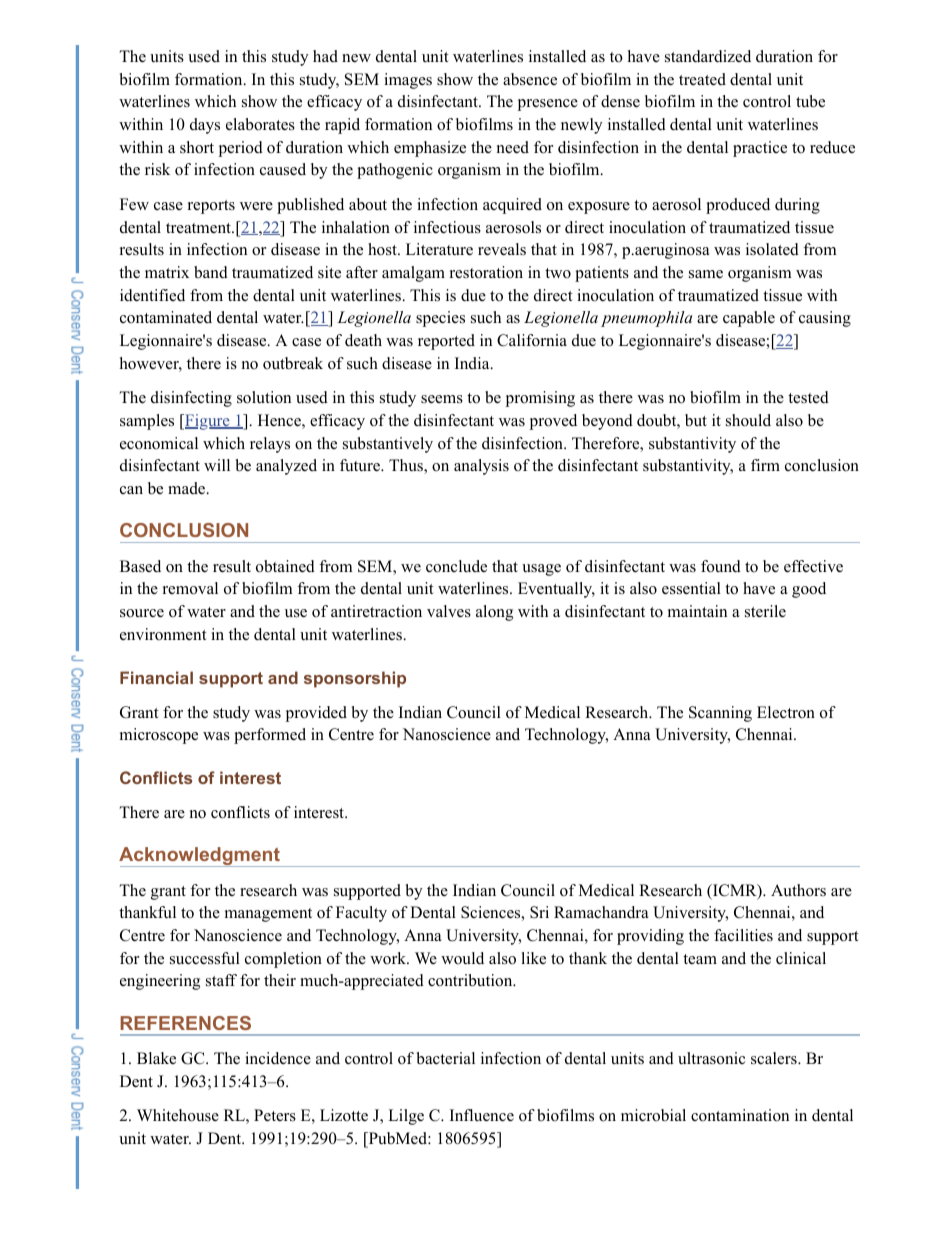 This page has height=1233, width=952. I want to click on capable, so click(749, 319).
